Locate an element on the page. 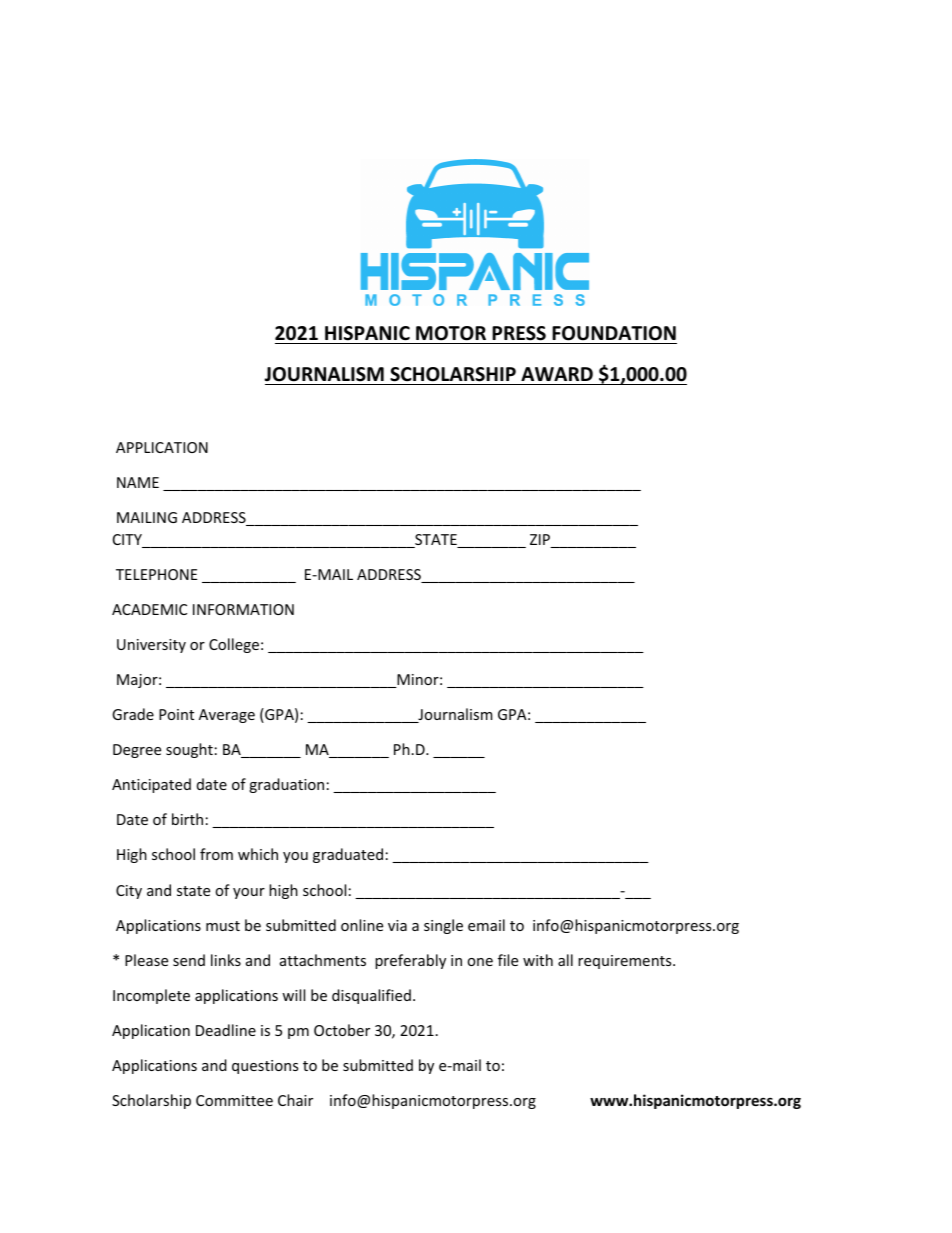 Image resolution: width=952 pixels, height=1233 pixels. AWARD is located at coordinates (557, 374).
